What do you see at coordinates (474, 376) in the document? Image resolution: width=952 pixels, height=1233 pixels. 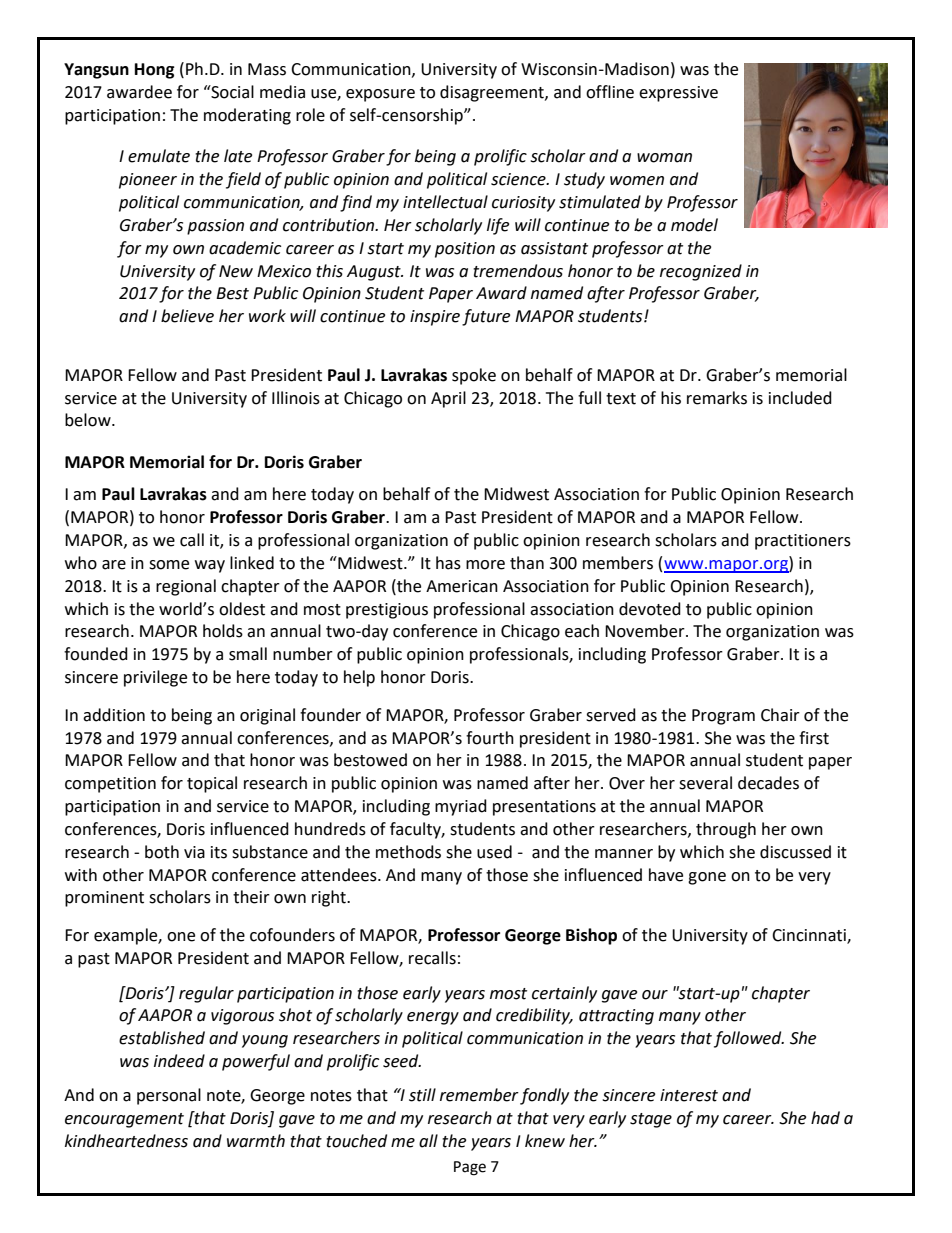 I see `spoke` at bounding box center [474, 376].
